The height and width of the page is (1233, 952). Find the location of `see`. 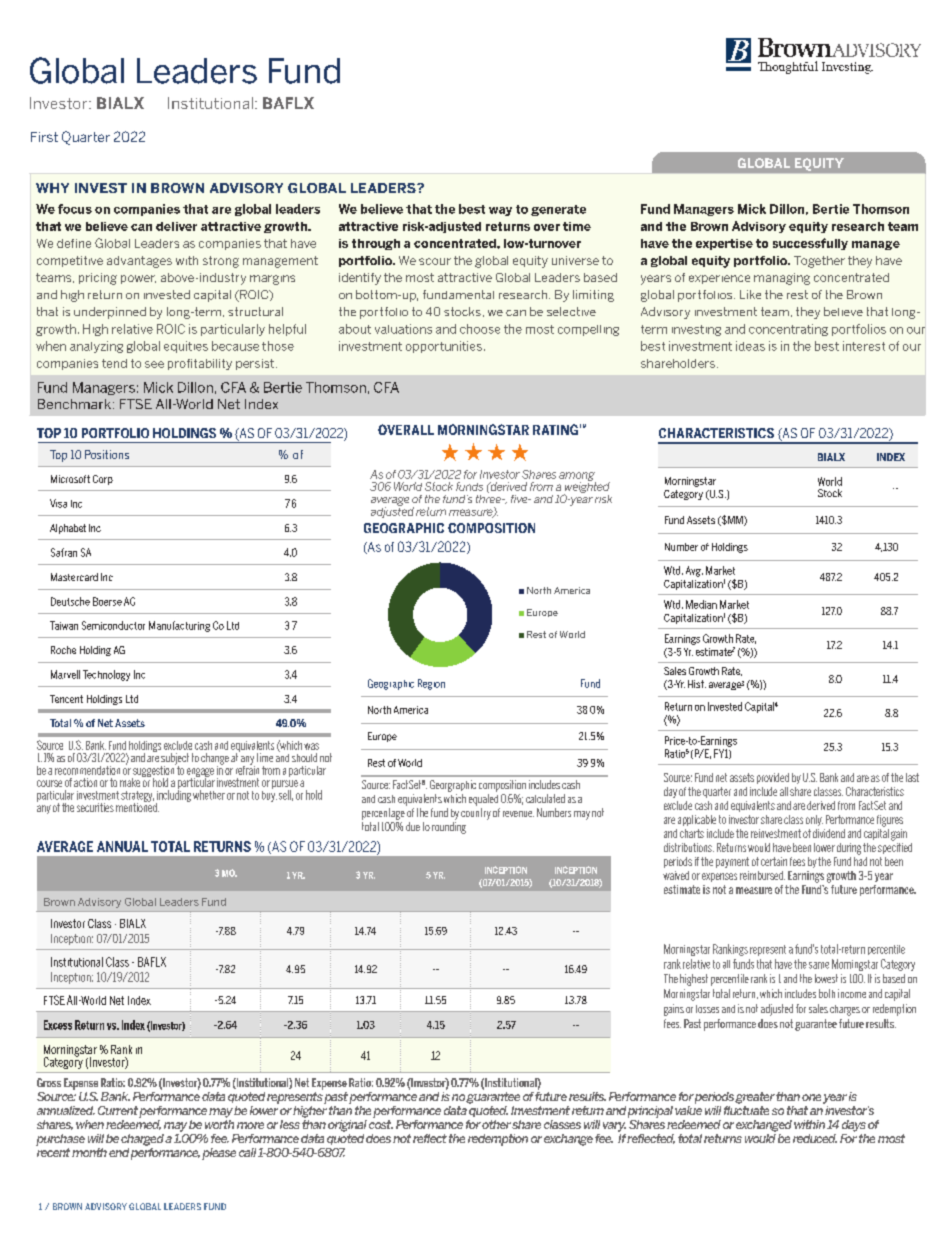

see is located at coordinates (154, 364).
